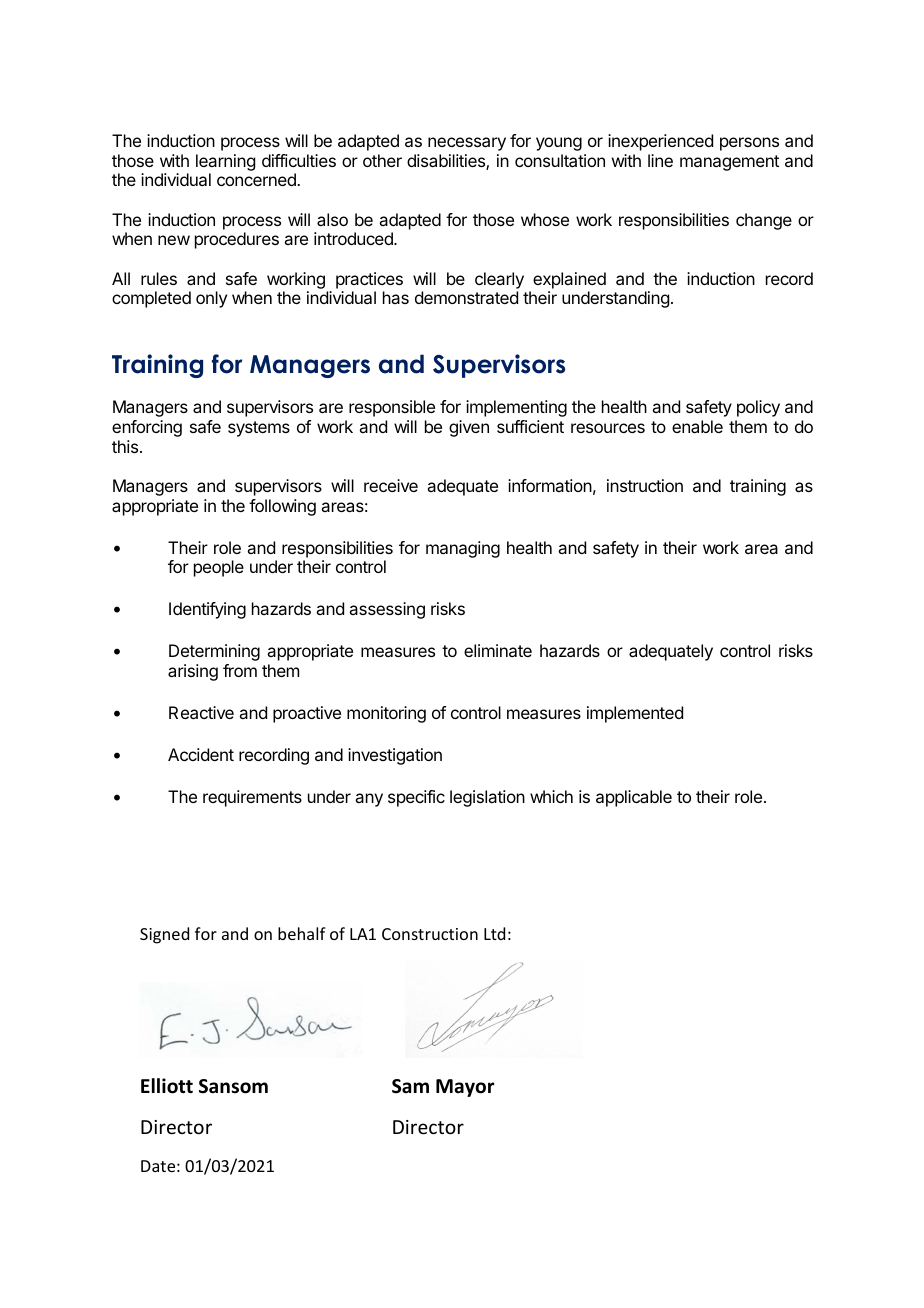 The height and width of the page is (1308, 924). Describe the element at coordinates (164, 935) in the page. I see `Signed` at that location.
